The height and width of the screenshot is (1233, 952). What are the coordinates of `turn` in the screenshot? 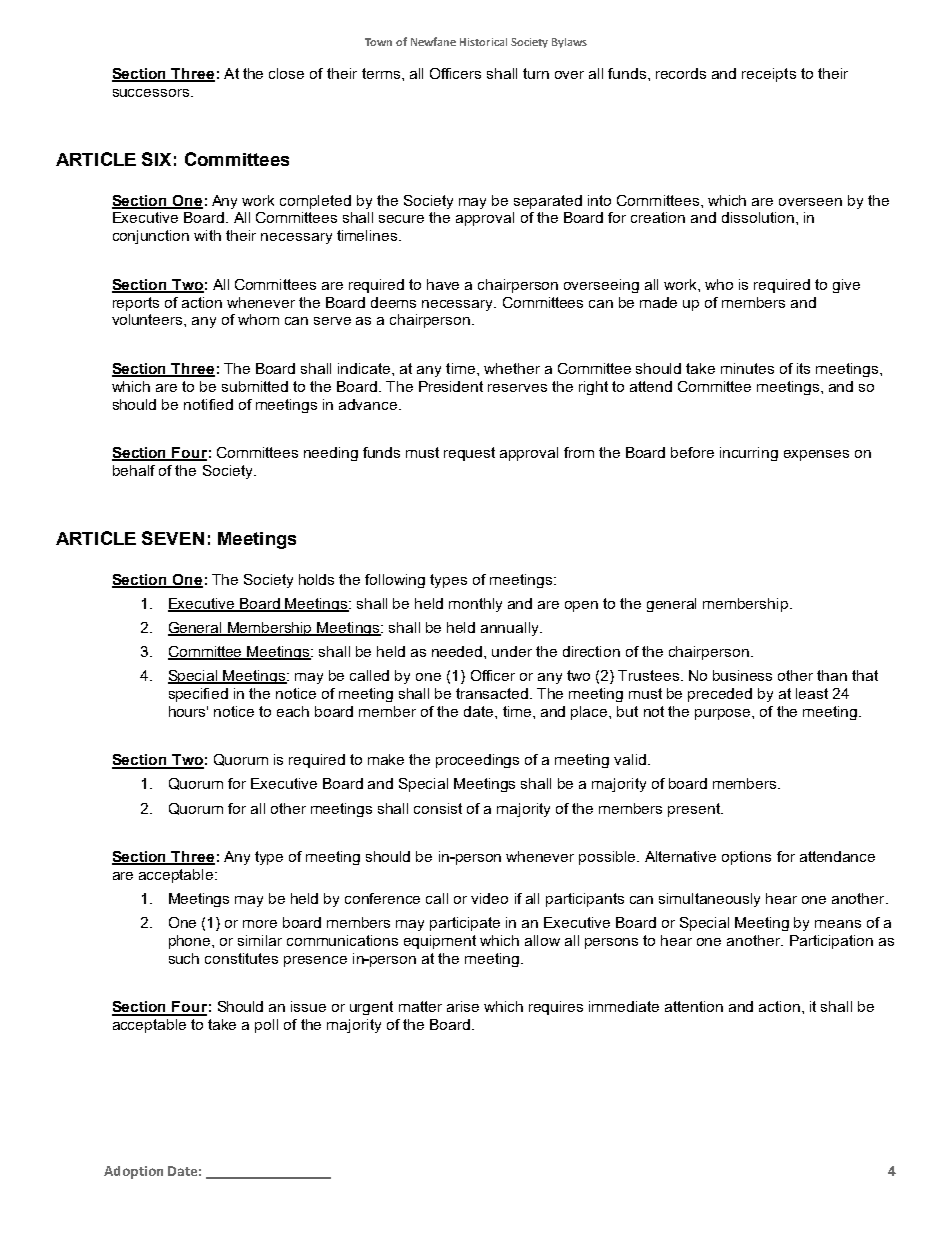 It's located at (536, 73).
